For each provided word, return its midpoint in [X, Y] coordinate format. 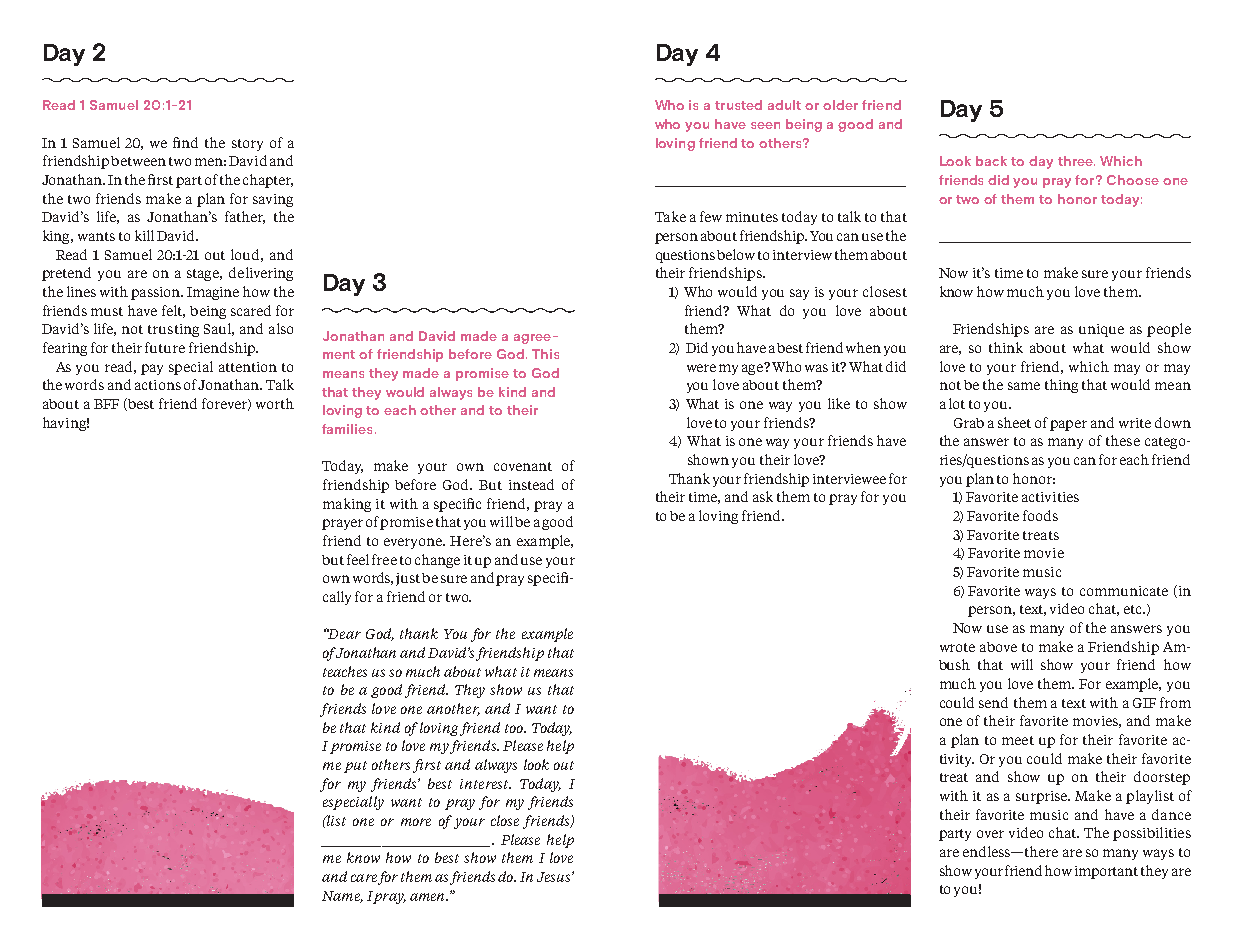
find [185, 142]
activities [1050, 497]
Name [342, 897]
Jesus [555, 877]
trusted [738, 105]
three [1076, 161]
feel [358, 559]
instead [531, 484]
